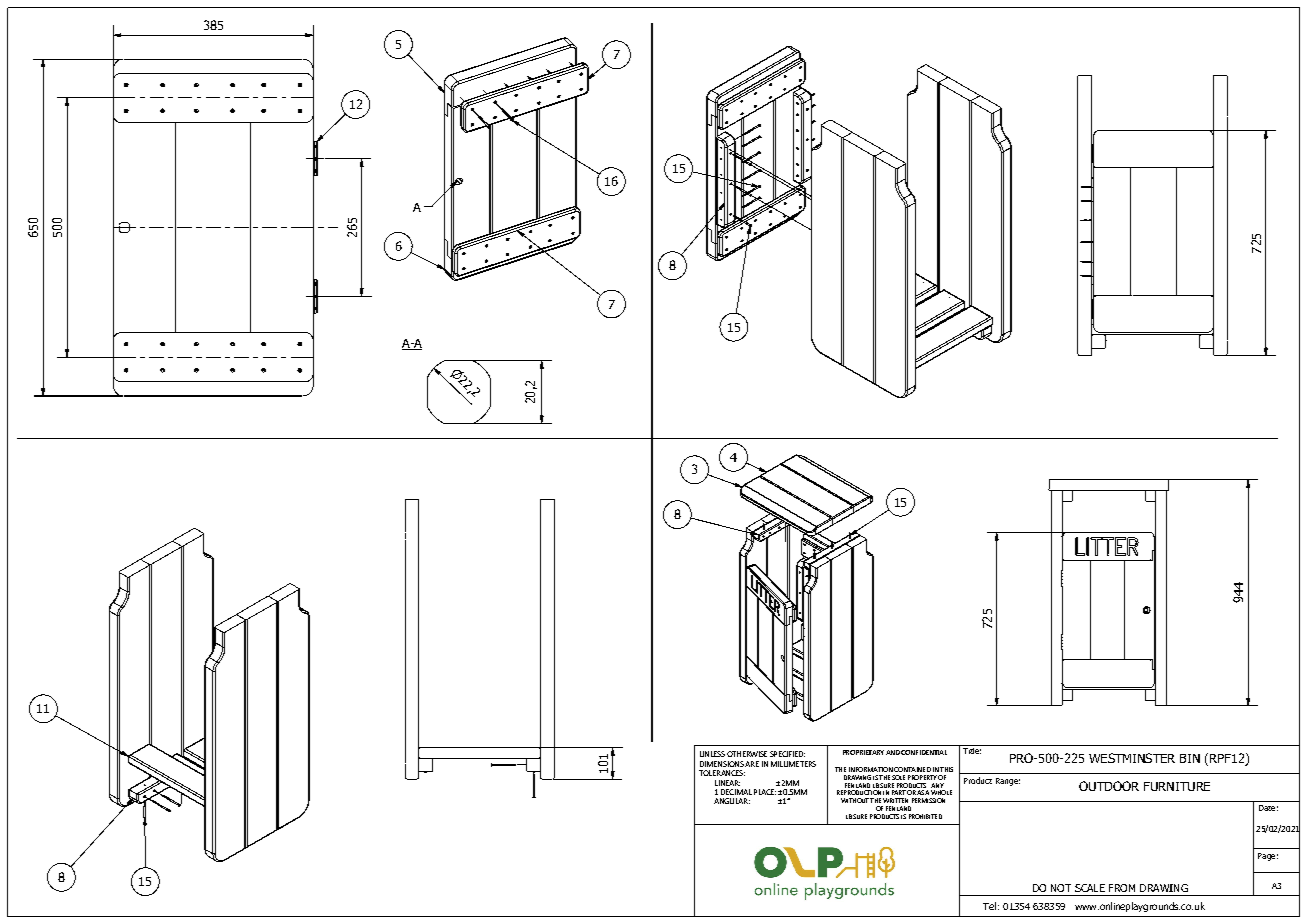 The image size is (1308, 924). What do you see at coordinates (1090, 888) in the screenshot?
I see `SCALE` at bounding box center [1090, 888].
